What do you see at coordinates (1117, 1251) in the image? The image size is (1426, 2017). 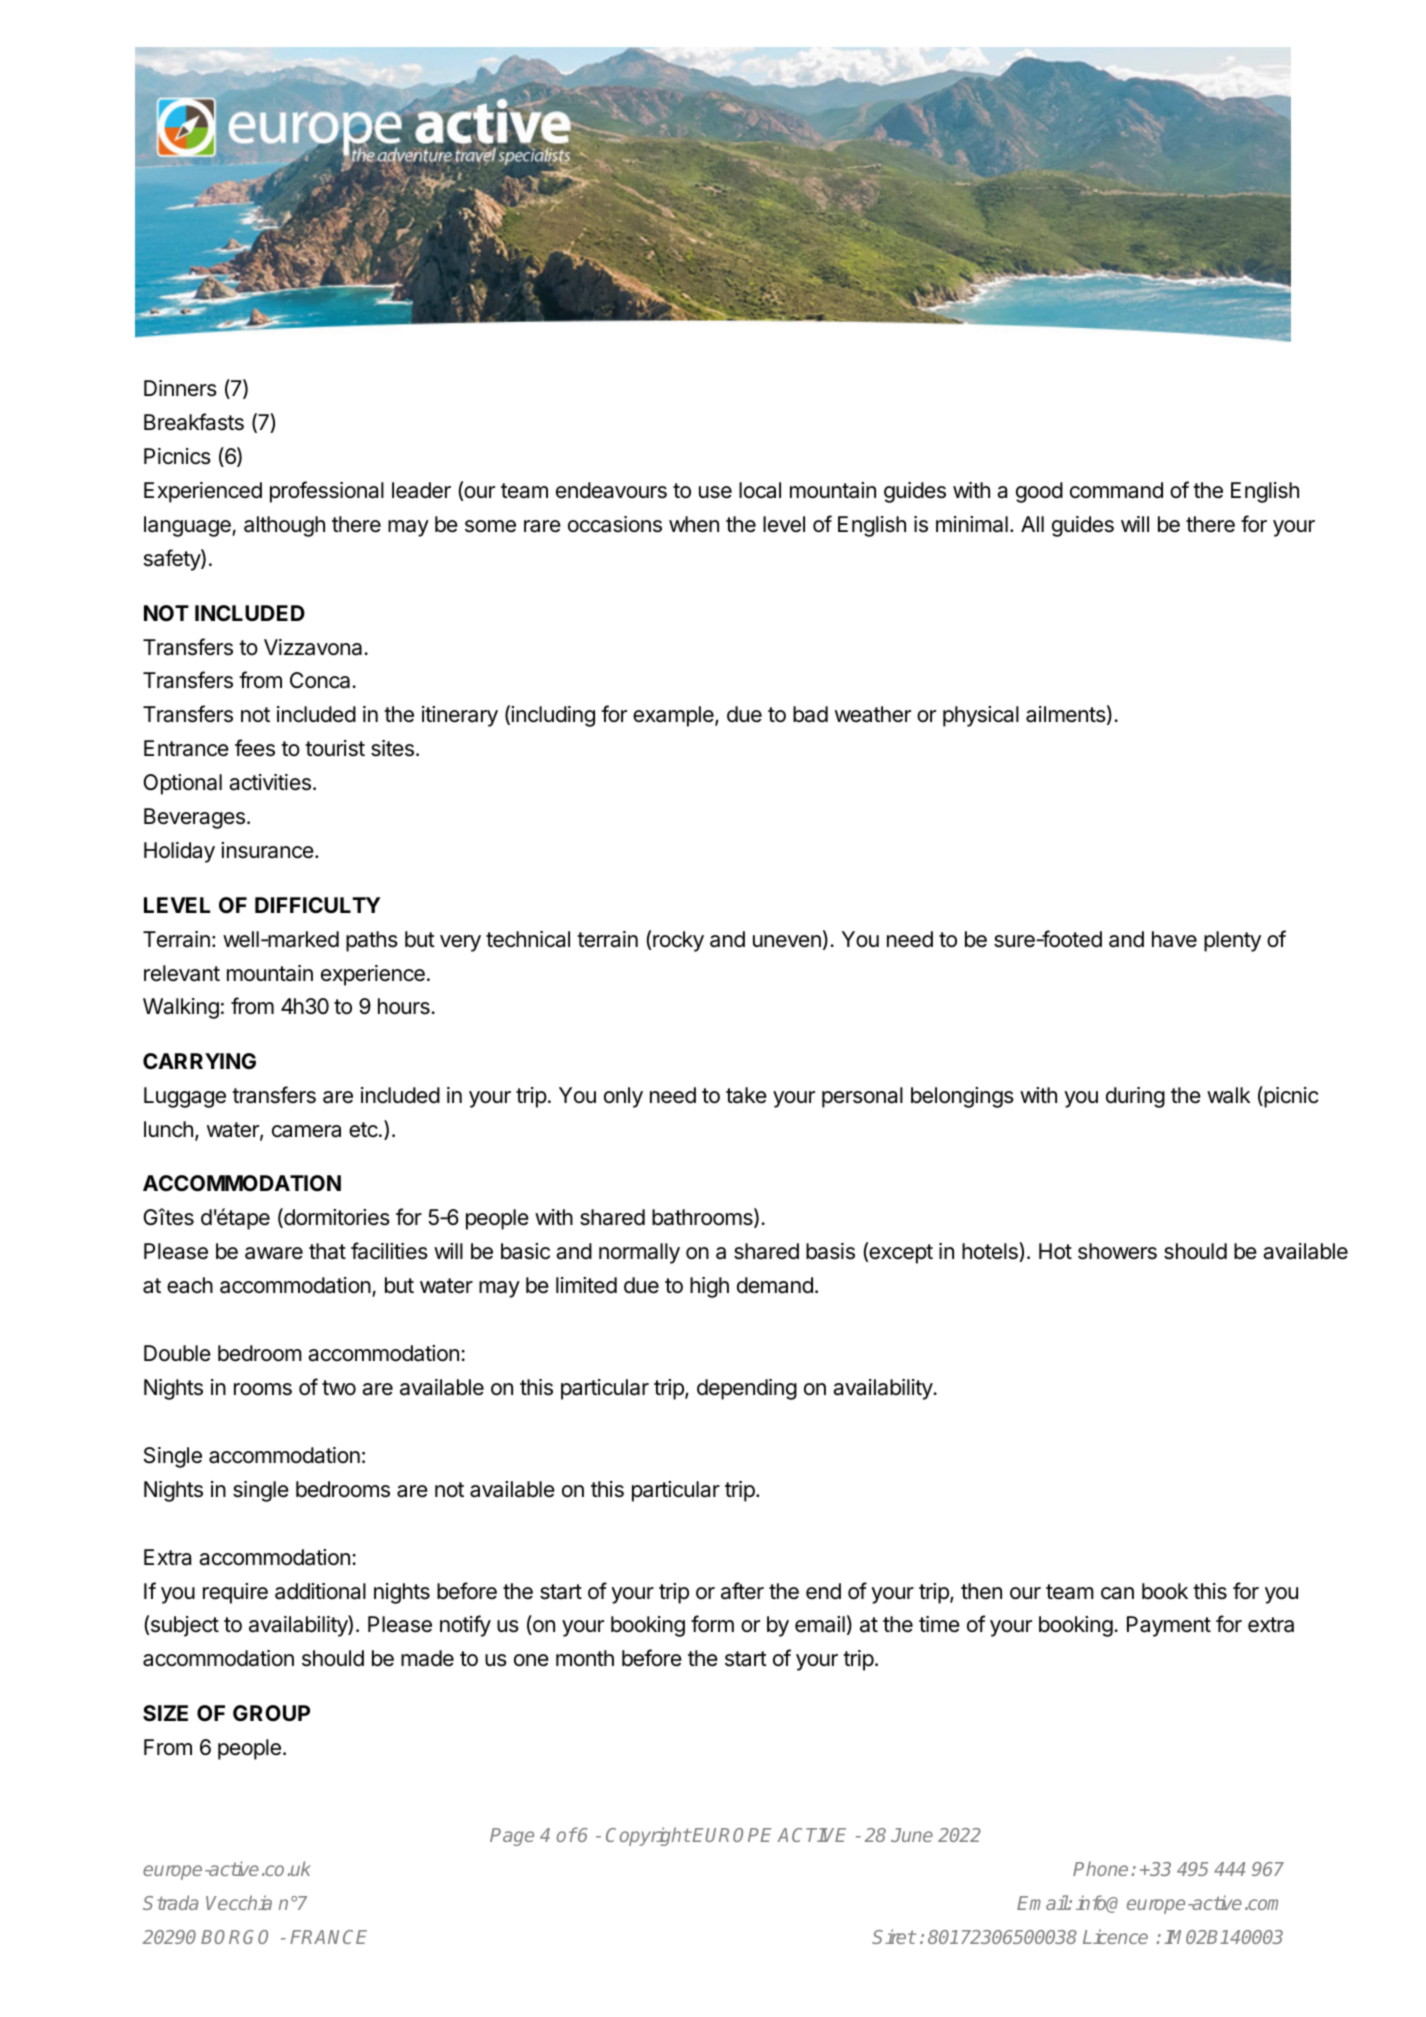 I see `showers` at bounding box center [1117, 1251].
